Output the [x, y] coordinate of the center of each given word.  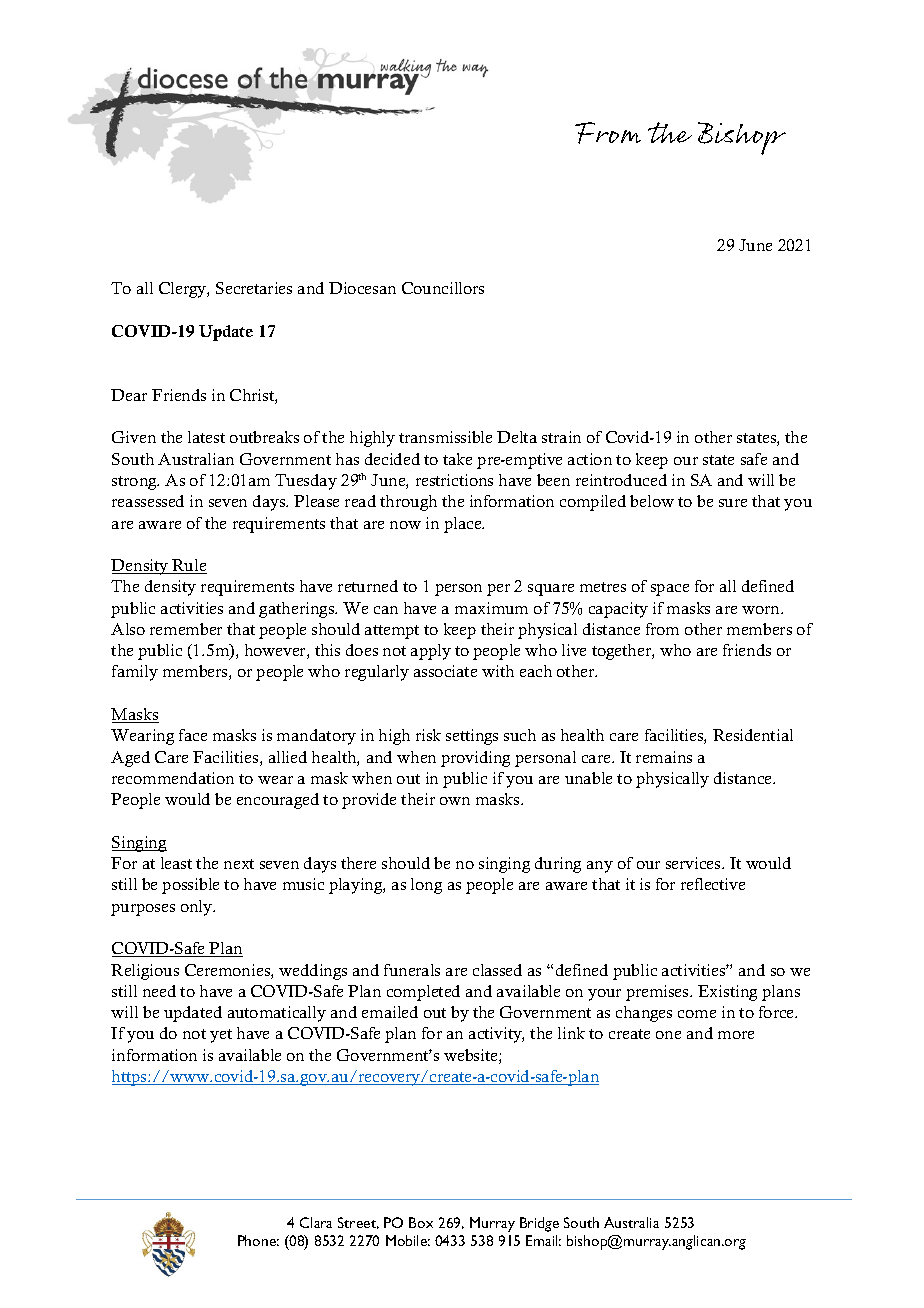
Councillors [443, 288]
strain [561, 437]
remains [664, 757]
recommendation [173, 778]
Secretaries [254, 288]
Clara [316, 1222]
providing [475, 759]
